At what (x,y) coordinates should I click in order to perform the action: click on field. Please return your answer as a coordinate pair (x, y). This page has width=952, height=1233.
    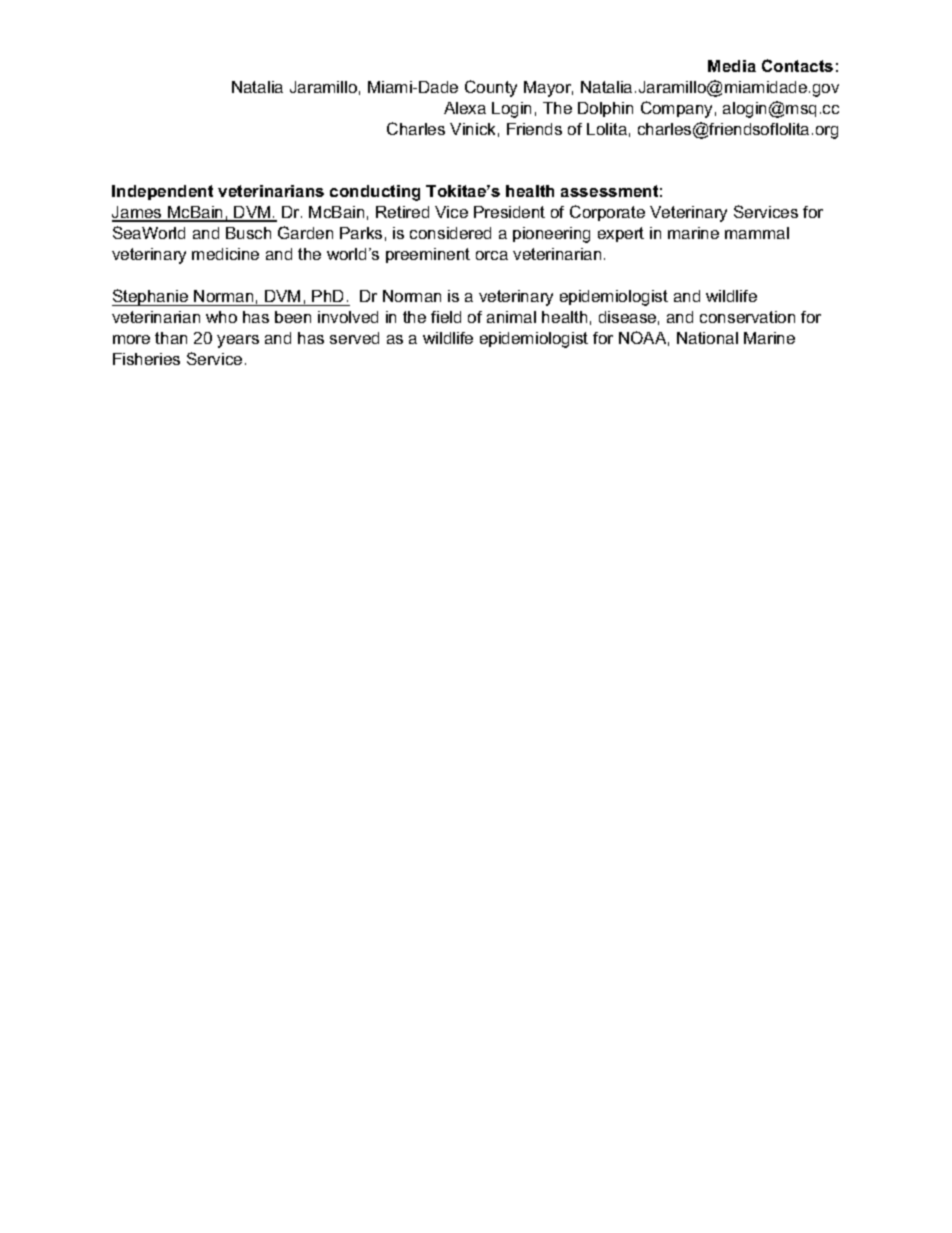
    Looking at the image, I should click on (446, 317).
